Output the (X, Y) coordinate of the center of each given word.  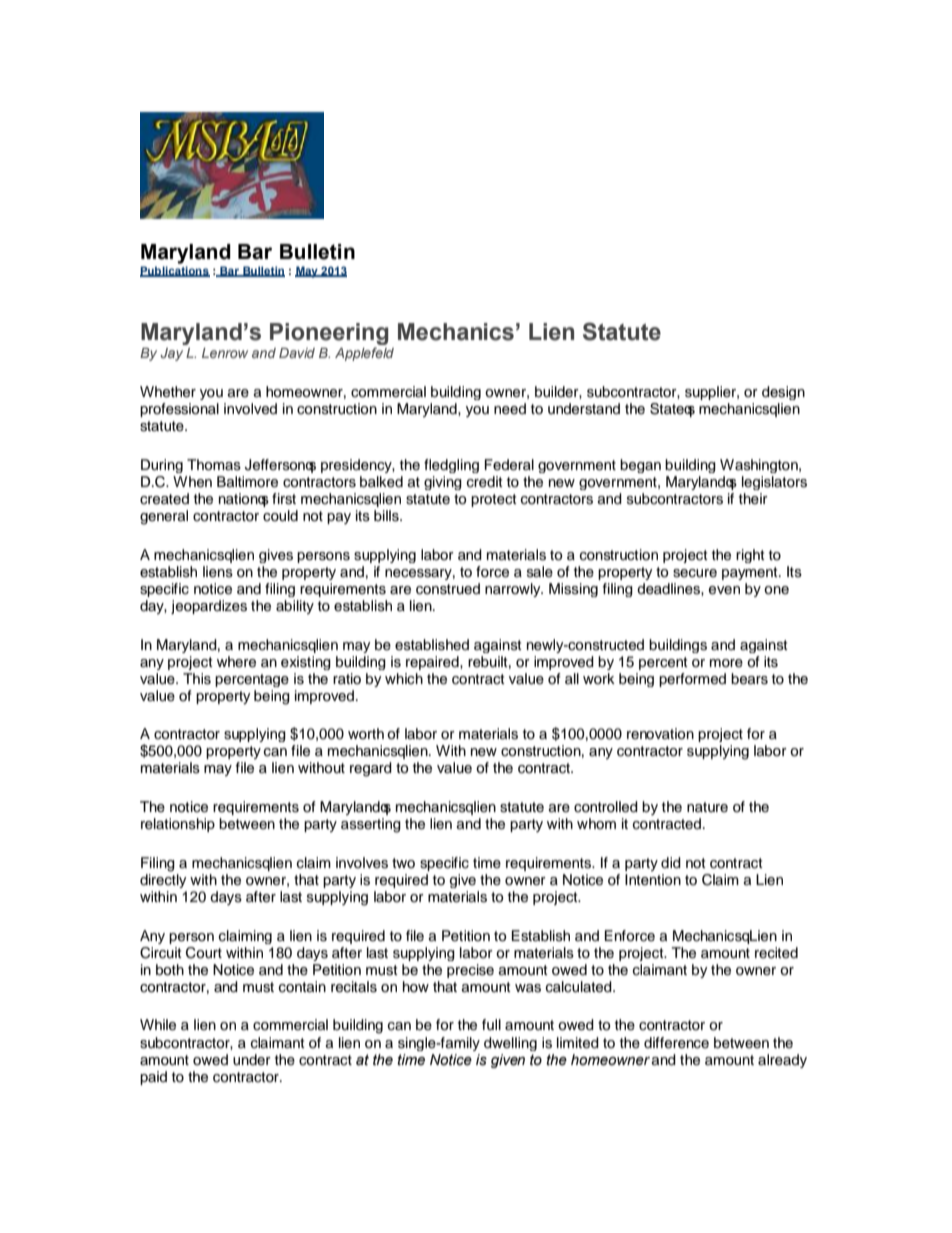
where (236, 662)
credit (485, 482)
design (783, 393)
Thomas (214, 465)
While (158, 1025)
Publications (175, 271)
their (753, 499)
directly (163, 881)
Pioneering (329, 334)
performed (692, 680)
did (671, 863)
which (404, 678)
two (403, 863)
